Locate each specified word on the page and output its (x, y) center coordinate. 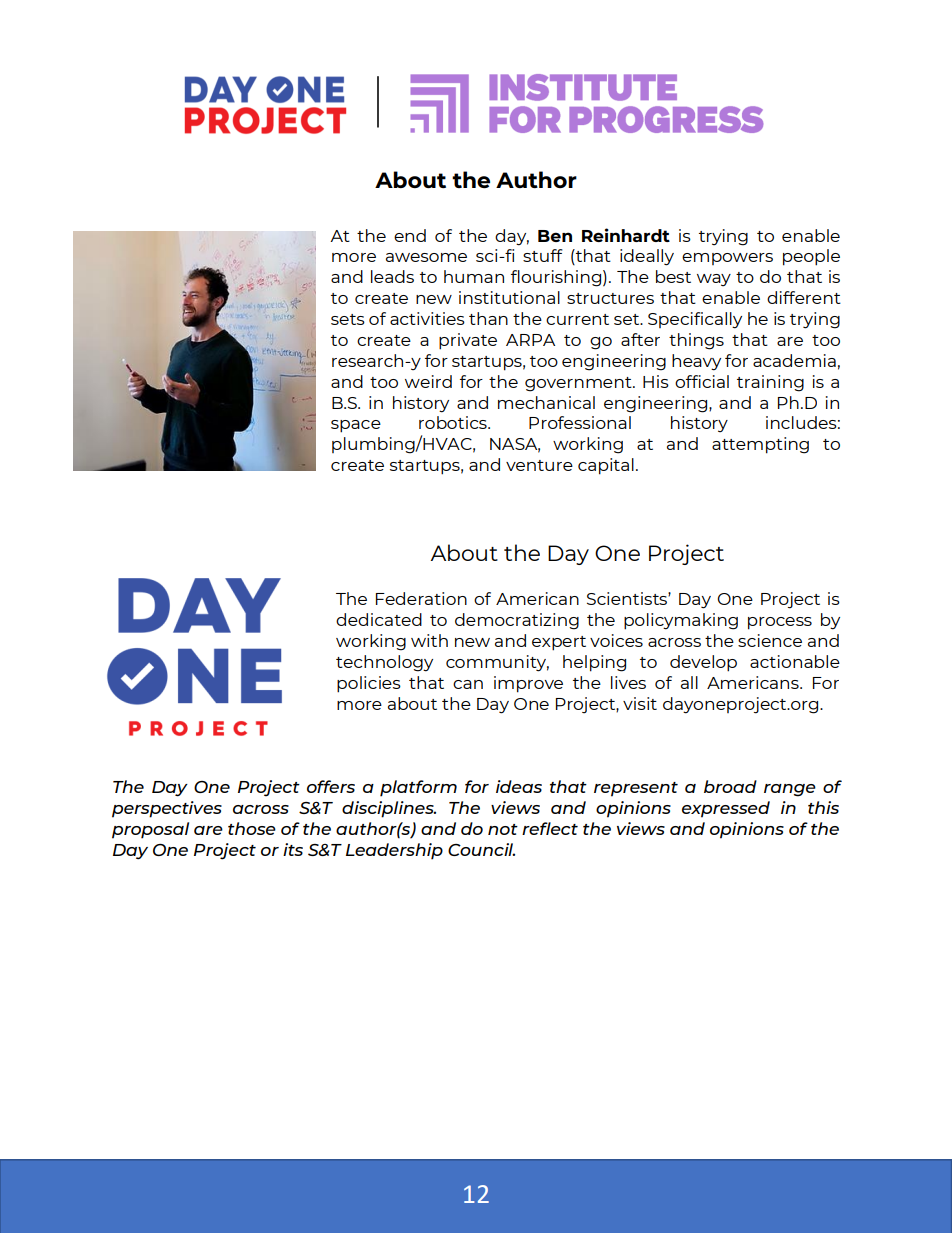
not (503, 829)
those (252, 828)
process (780, 623)
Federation (421, 598)
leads (392, 276)
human (474, 276)
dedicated (379, 619)
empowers (727, 259)
